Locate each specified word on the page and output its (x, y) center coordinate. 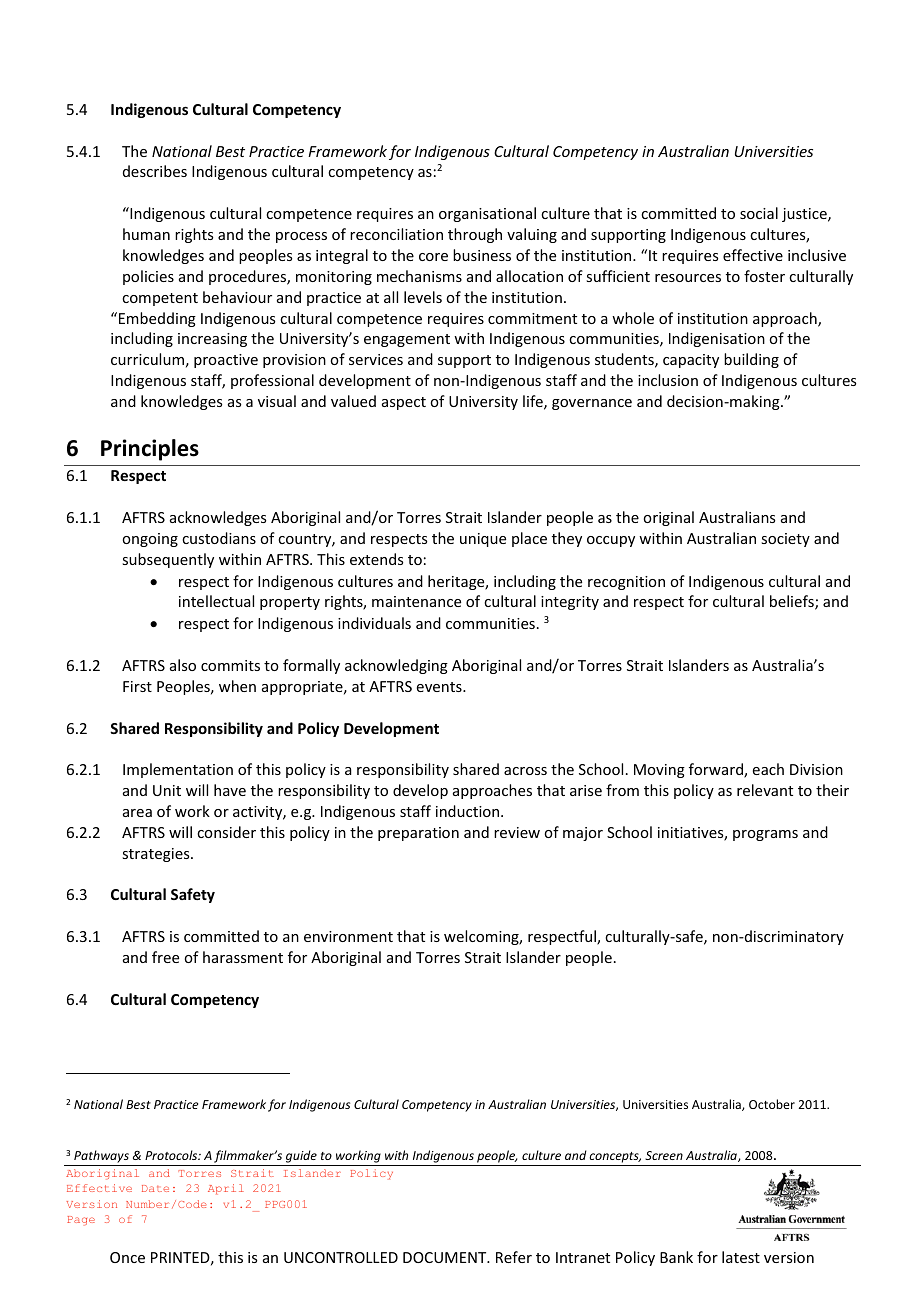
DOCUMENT (446, 1257)
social (759, 213)
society (785, 540)
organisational (487, 214)
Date (155, 1188)
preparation (418, 834)
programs (765, 835)
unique (483, 540)
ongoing (150, 540)
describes (155, 171)
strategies (157, 855)
